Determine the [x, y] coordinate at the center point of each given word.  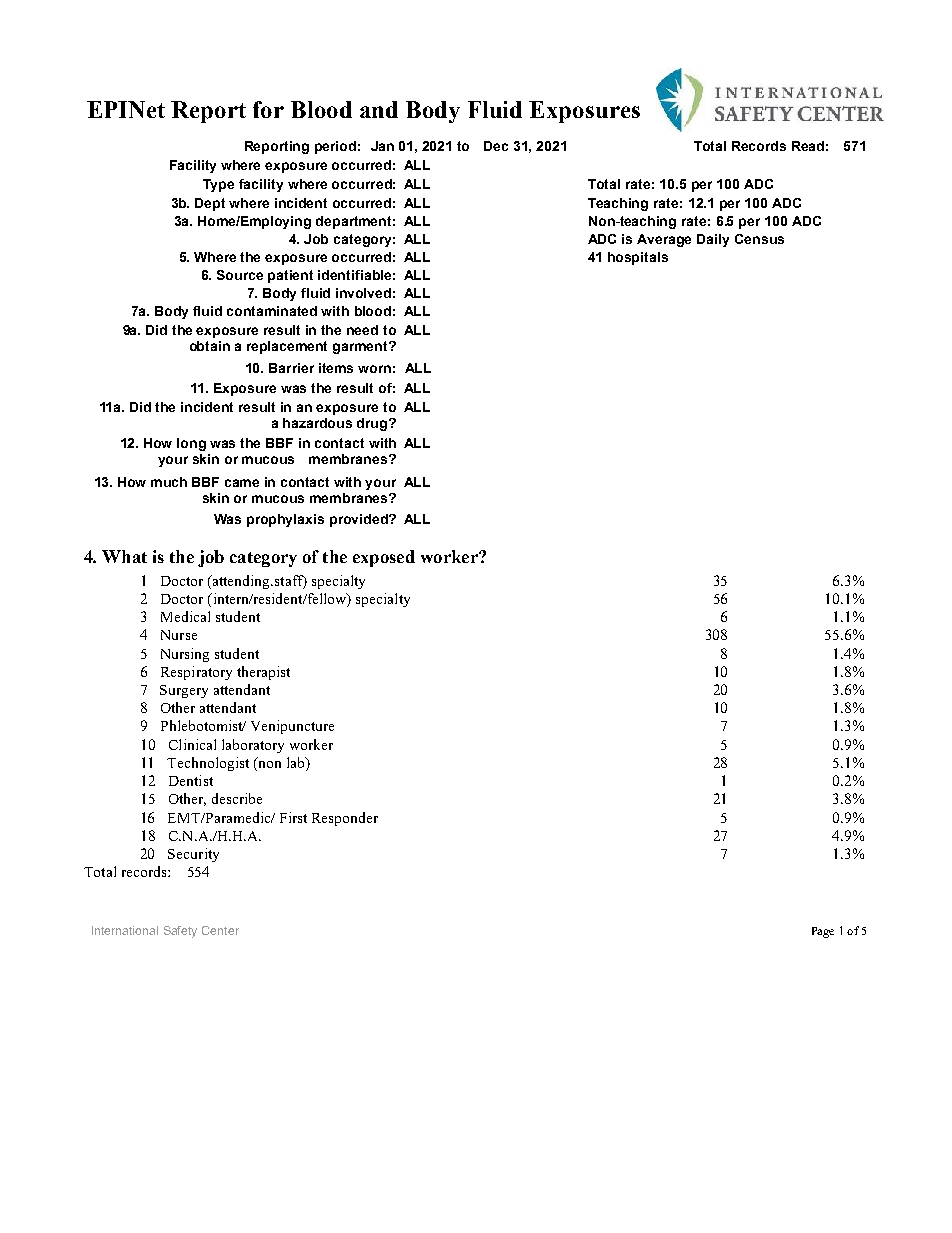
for [268, 109]
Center [220, 930]
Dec [496, 146]
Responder [345, 819]
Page [823, 932]
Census [759, 239]
